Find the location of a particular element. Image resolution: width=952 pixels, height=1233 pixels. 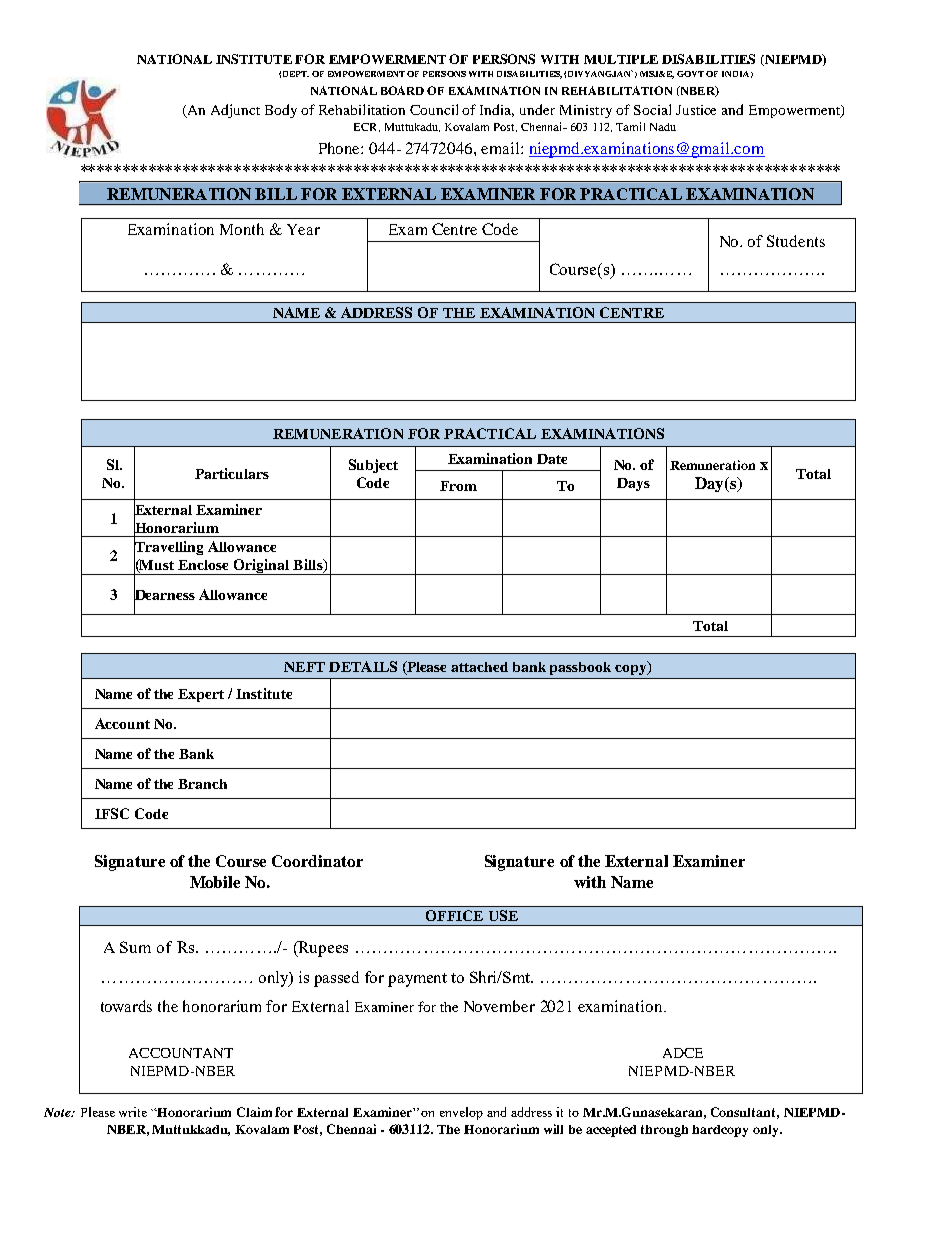

passbook is located at coordinates (580, 668).
